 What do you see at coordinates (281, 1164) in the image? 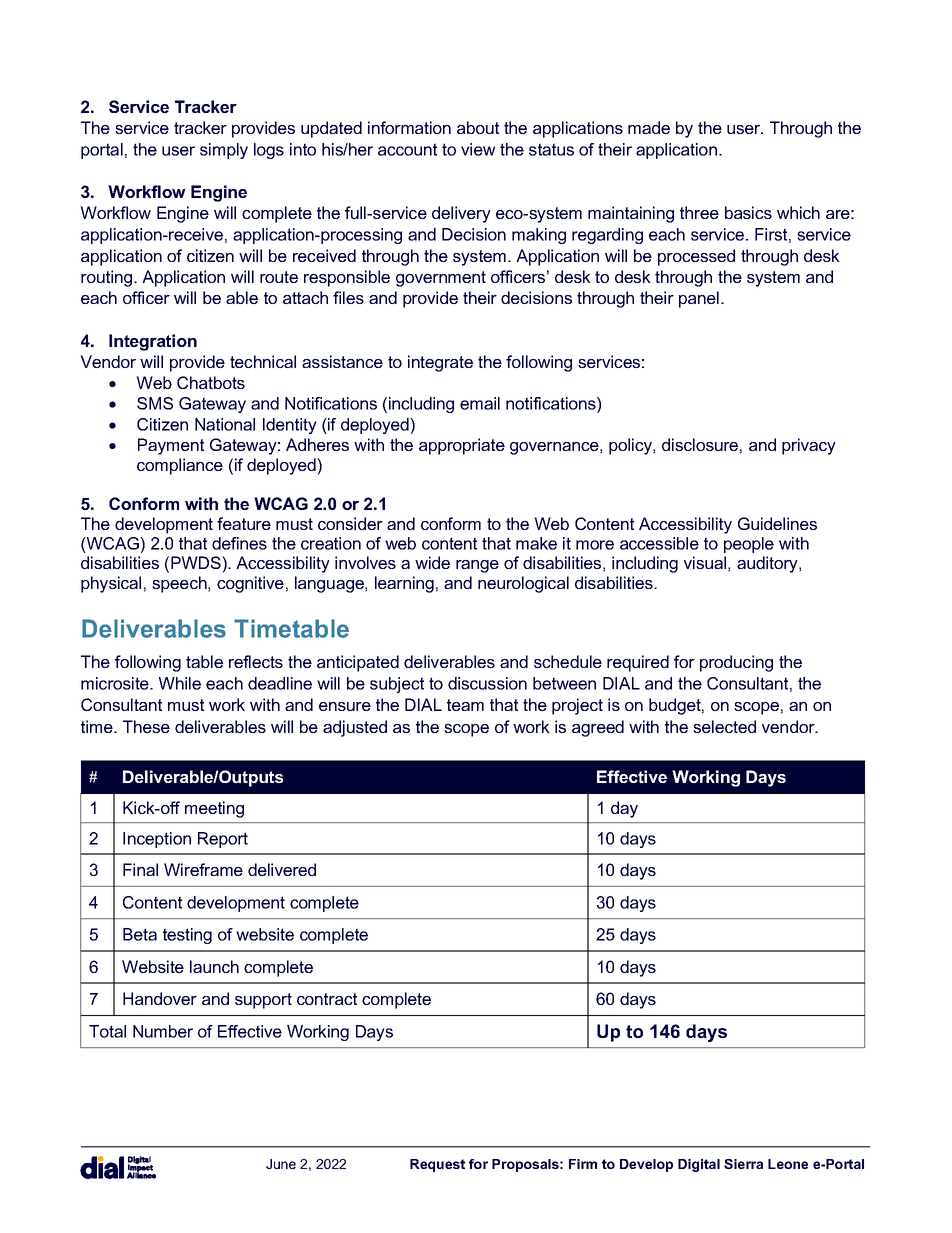
I see `June` at bounding box center [281, 1164].
